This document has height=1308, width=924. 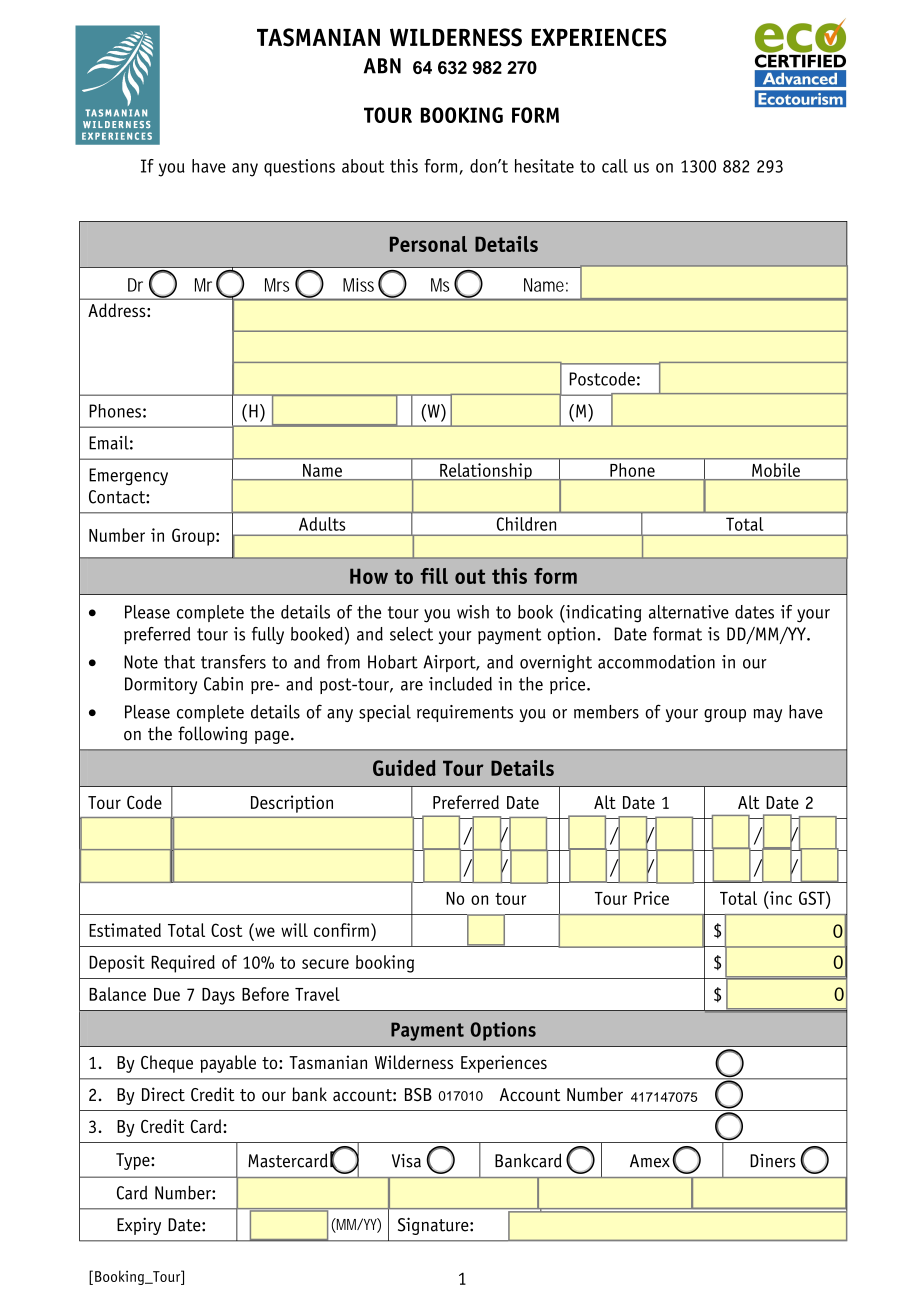 What do you see at coordinates (299, 168) in the document?
I see `questions` at bounding box center [299, 168].
